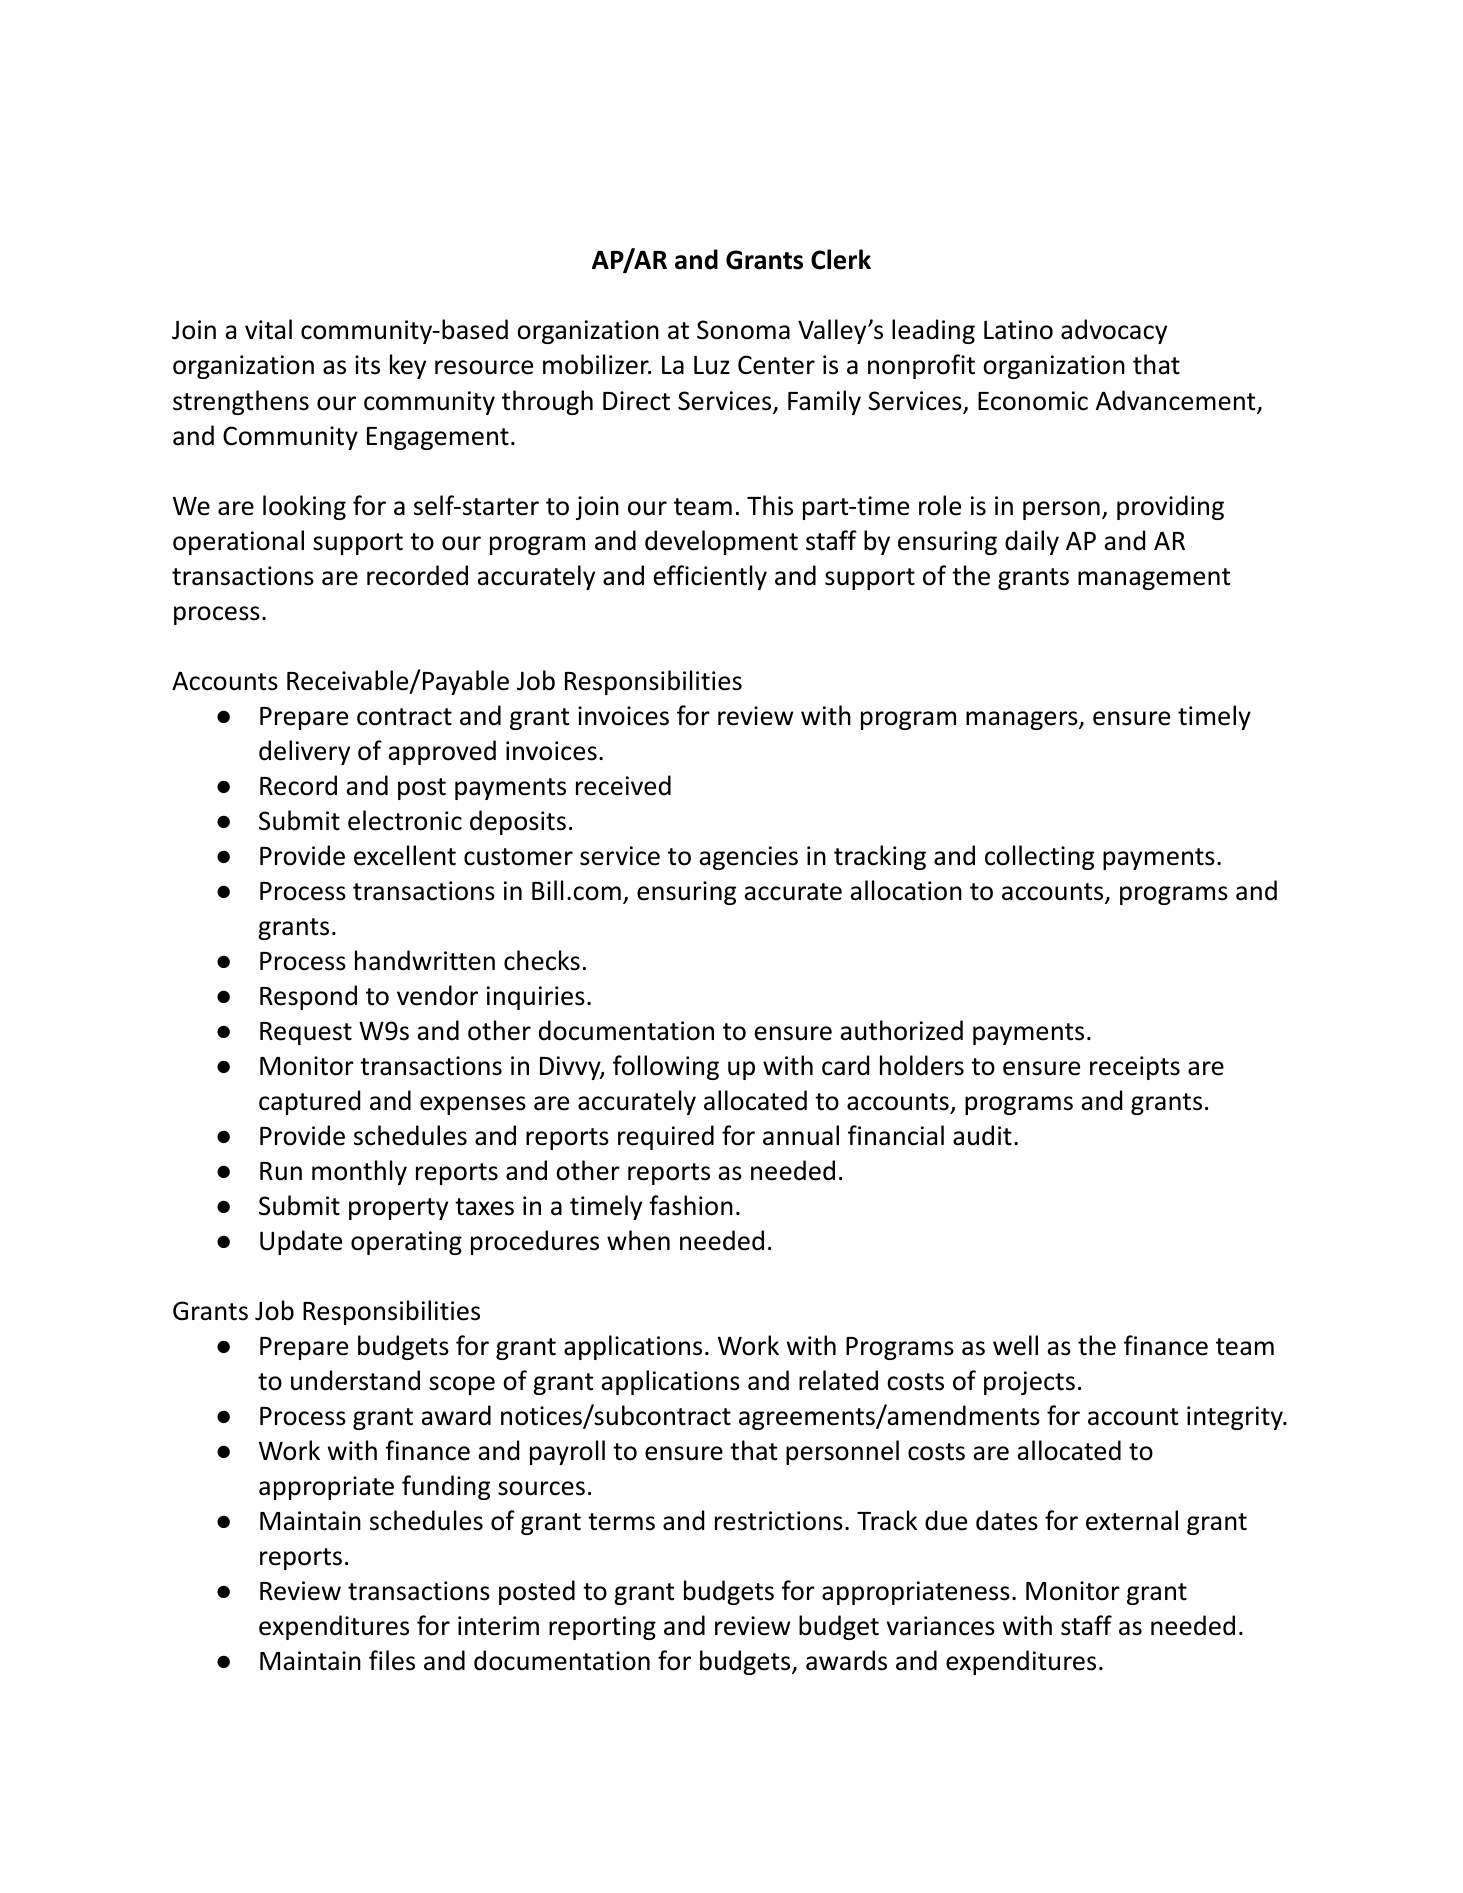 This document has height=1893, width=1463. What do you see at coordinates (268, 329) in the document?
I see `vital` at bounding box center [268, 329].
